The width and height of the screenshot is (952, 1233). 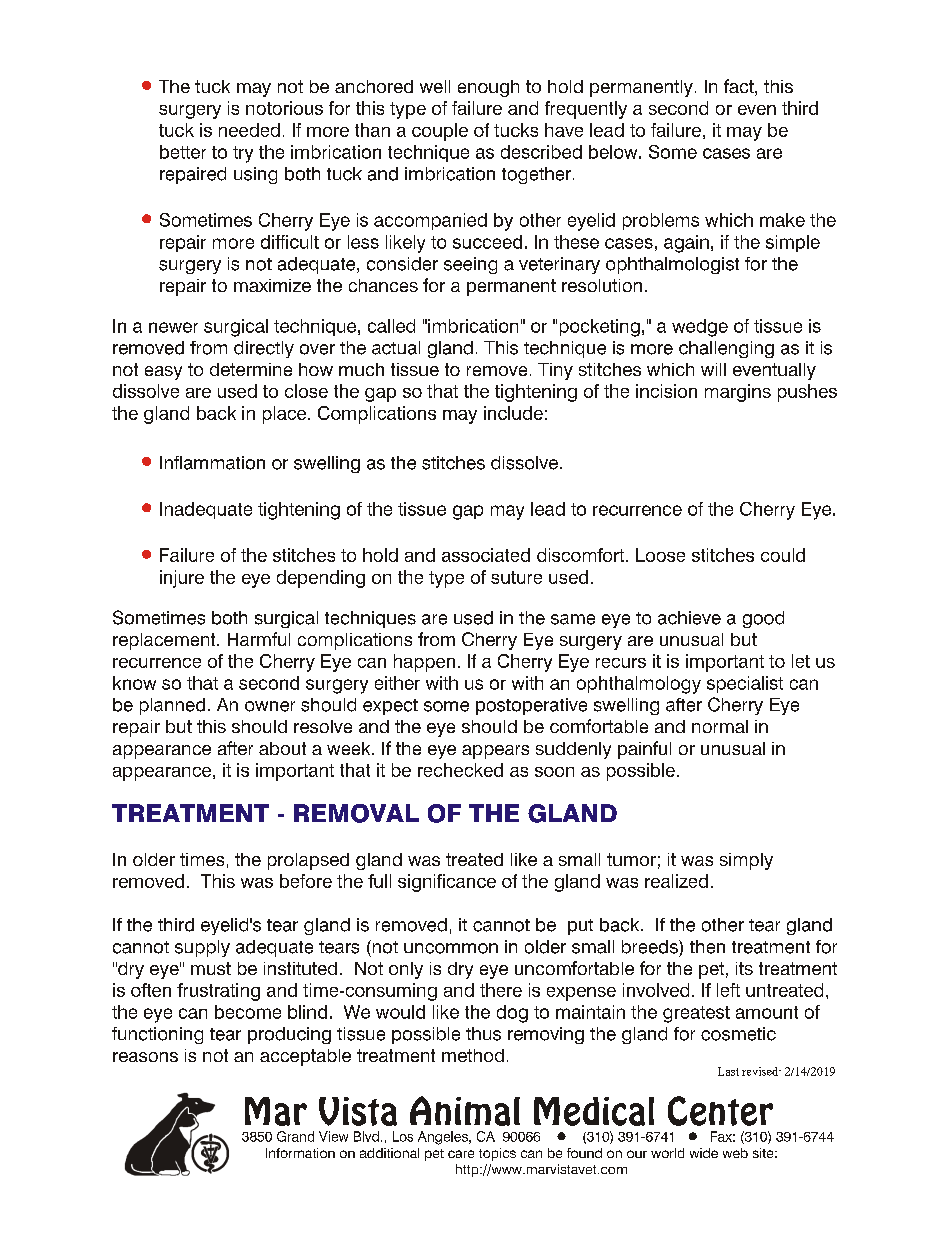 What do you see at coordinates (295, 1136) in the screenshot?
I see `Grand` at bounding box center [295, 1136].
